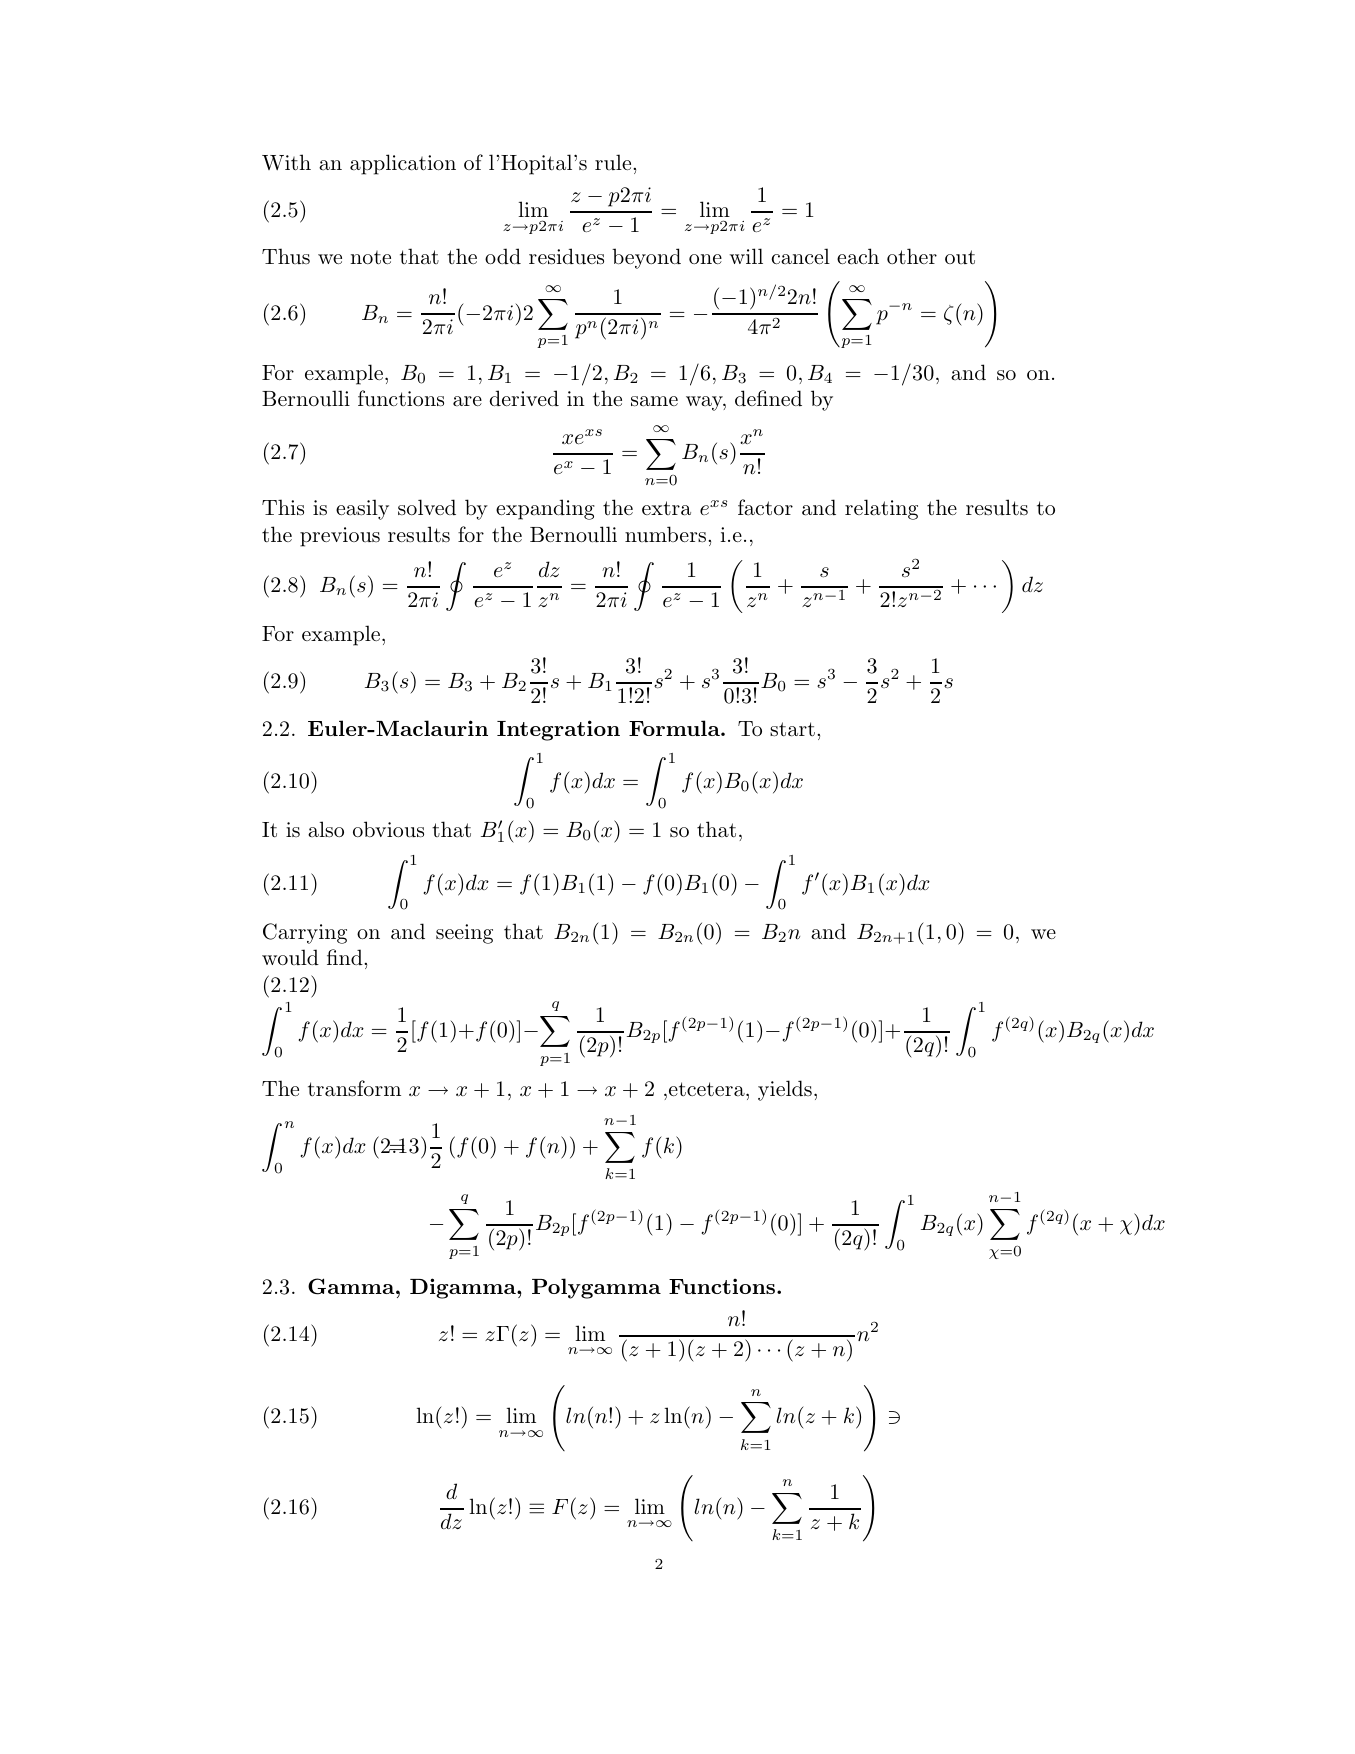 Image resolution: width=1355 pixels, height=1754 pixels. I want to click on transform, so click(354, 1088).
